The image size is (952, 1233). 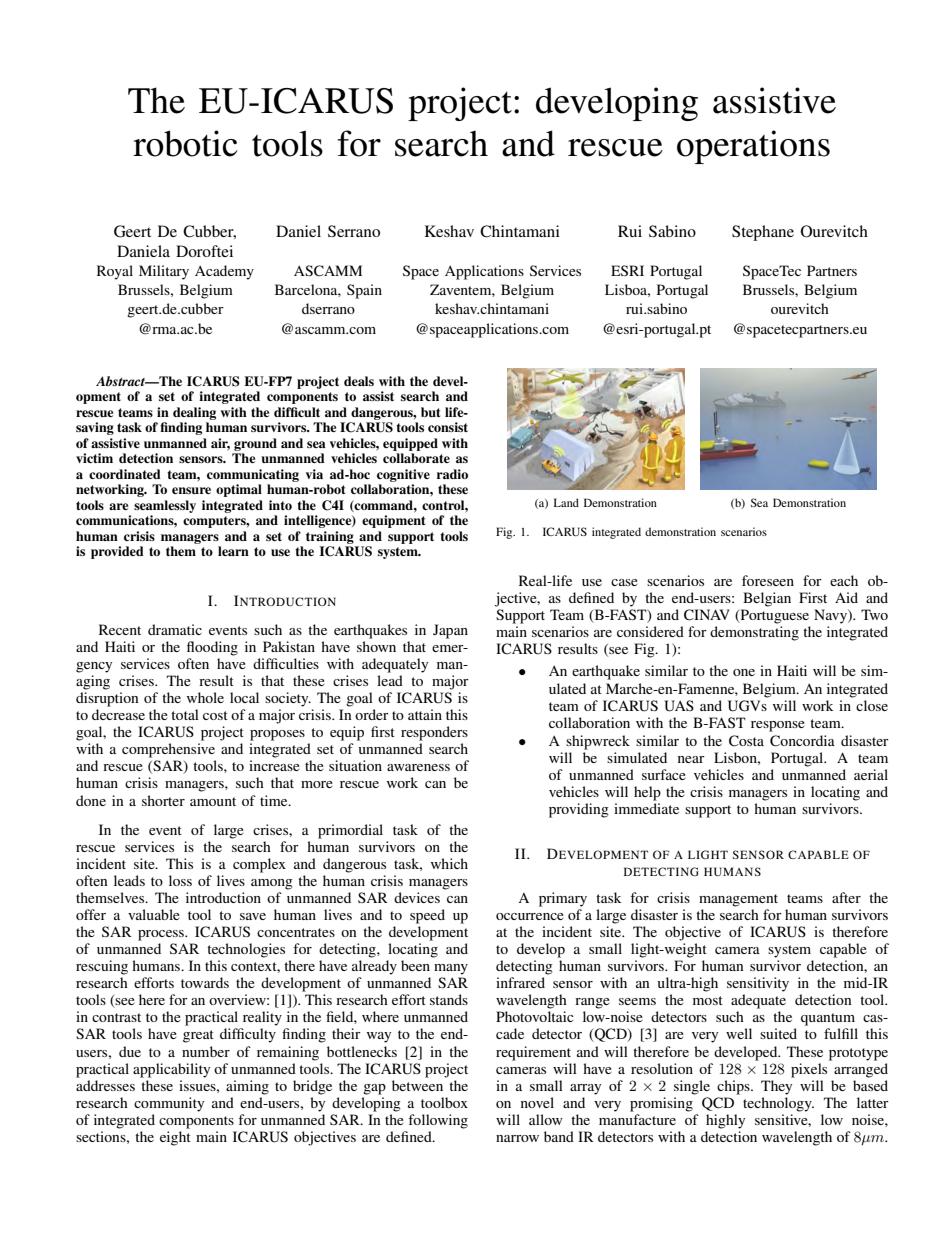 What do you see at coordinates (169, 1104) in the screenshot?
I see `community` at bounding box center [169, 1104].
